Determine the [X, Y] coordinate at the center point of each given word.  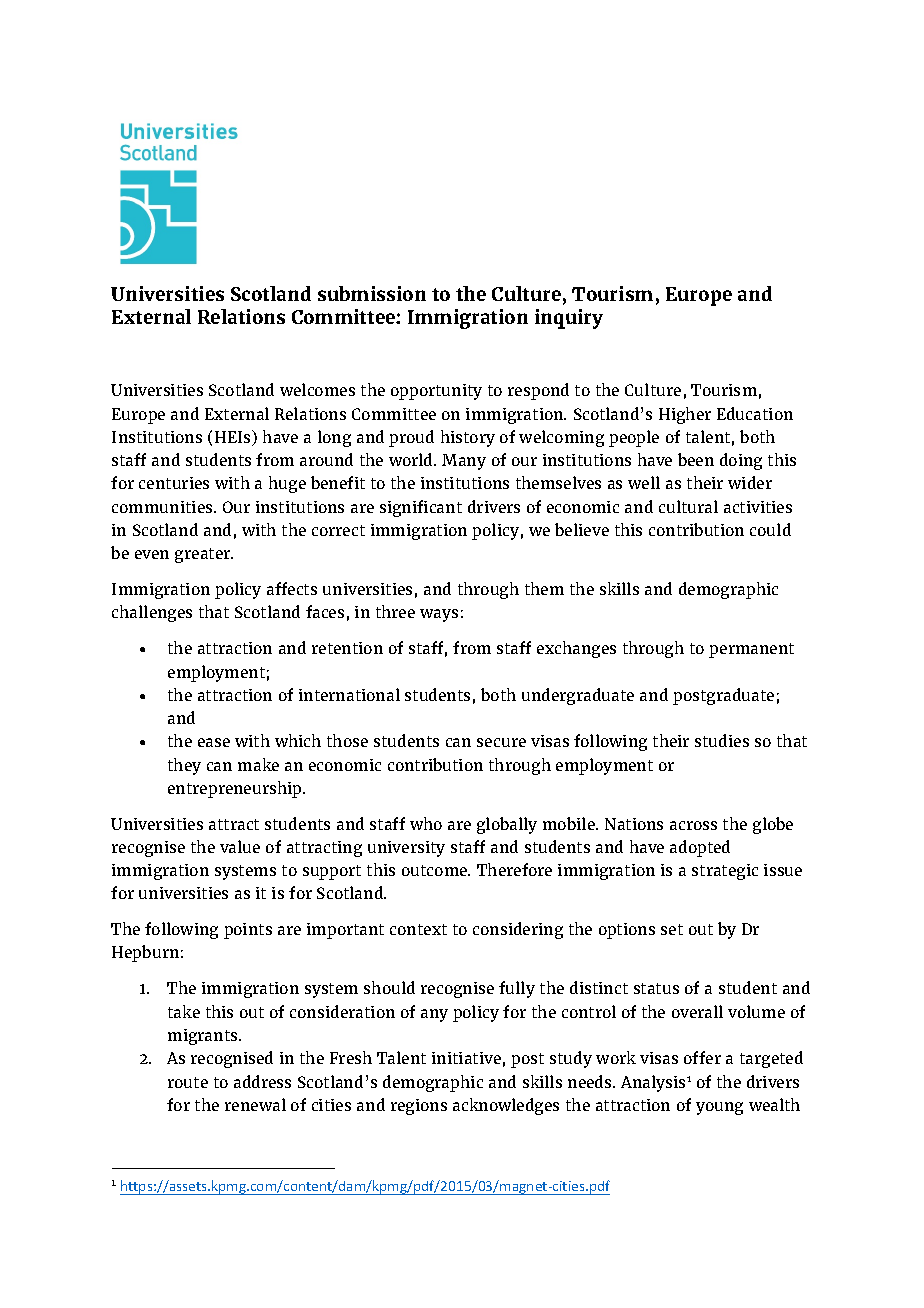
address [262, 1081]
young [719, 1108]
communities [163, 507]
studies [722, 740]
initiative [466, 1058]
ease [214, 742]
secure [501, 742]
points [248, 931]
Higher [685, 415]
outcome [436, 870]
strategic [725, 872]
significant [421, 508]
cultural [688, 506]
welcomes [317, 389]
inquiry [569, 319]
